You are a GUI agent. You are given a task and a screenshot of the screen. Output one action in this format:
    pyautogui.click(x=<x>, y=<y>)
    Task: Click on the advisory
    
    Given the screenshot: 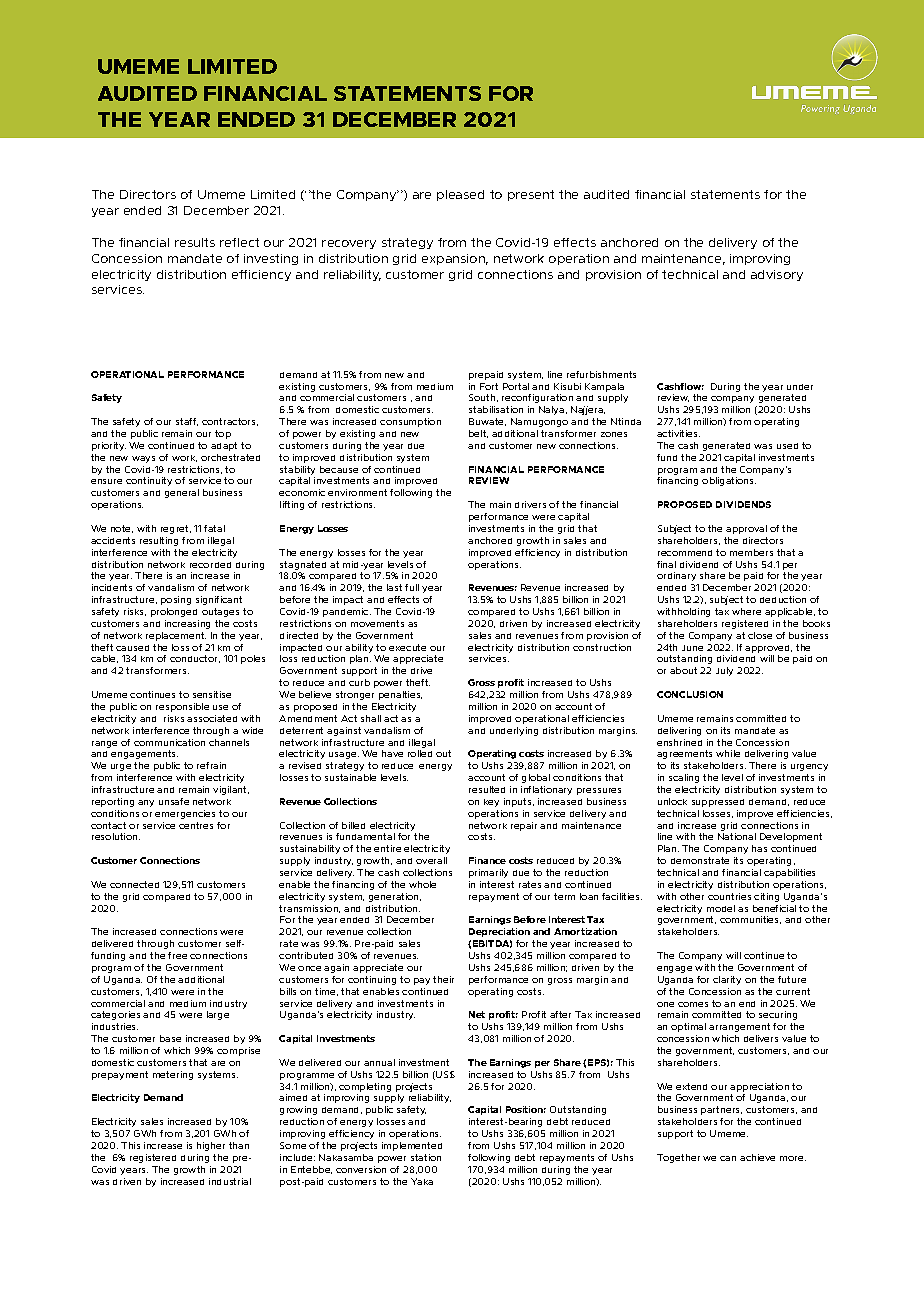 What is the action you would take?
    pyautogui.click(x=777, y=275)
